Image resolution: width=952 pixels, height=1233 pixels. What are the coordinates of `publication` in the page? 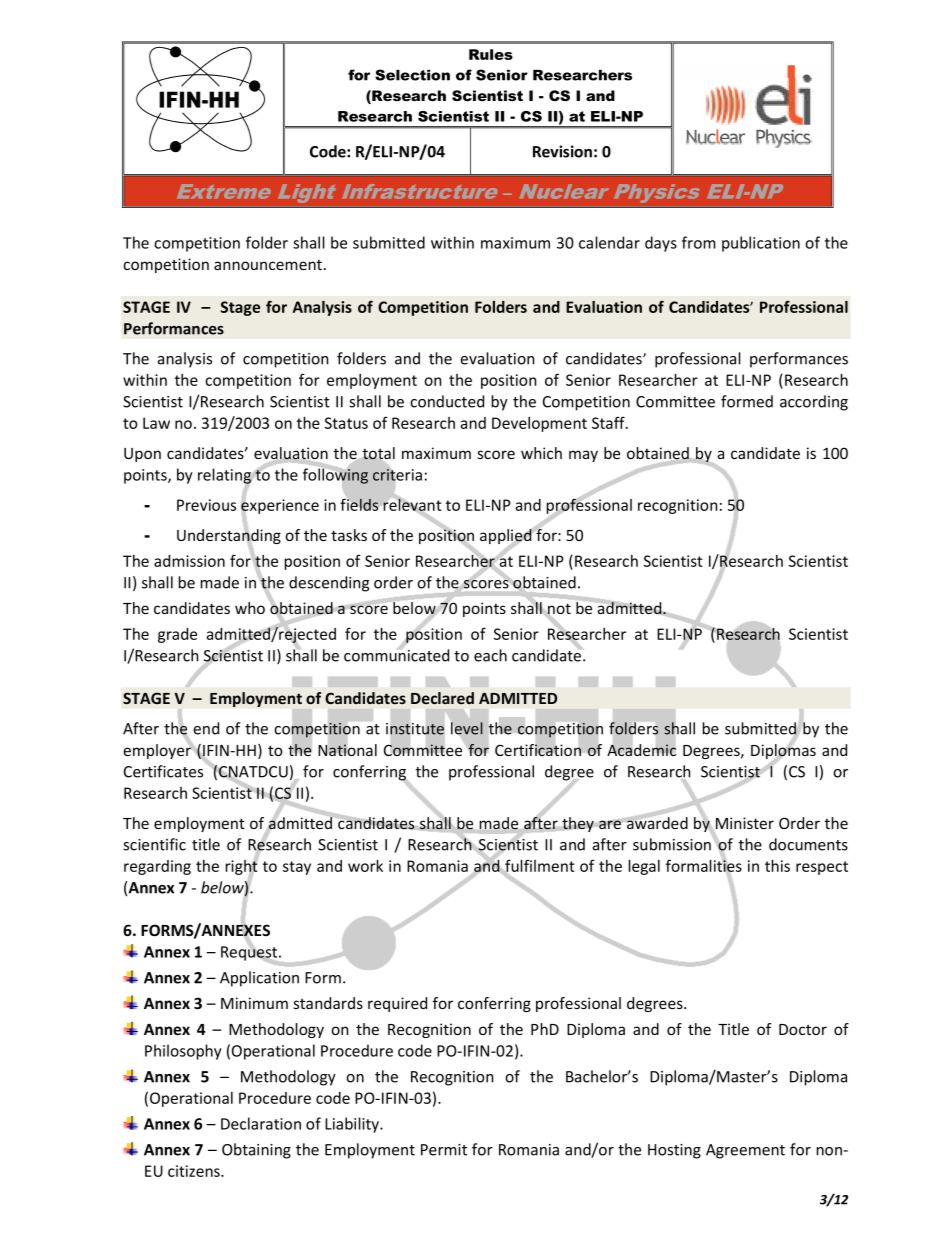 It's located at (761, 244).
